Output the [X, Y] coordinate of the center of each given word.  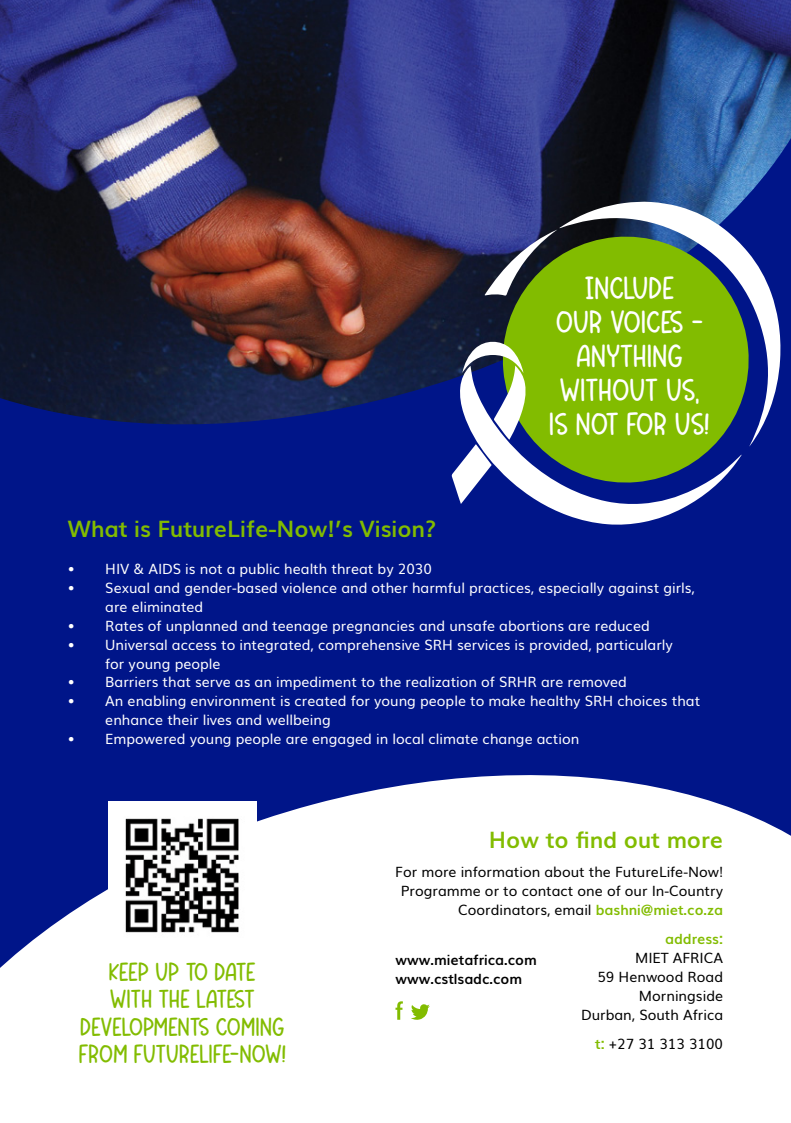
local [408, 738]
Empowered [145, 740]
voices [647, 321]
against [634, 589]
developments [145, 1026]
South [659, 1014]
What [97, 529]
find [596, 839]
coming [250, 1026]
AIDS [164, 568]
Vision [391, 529]
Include [629, 287]
